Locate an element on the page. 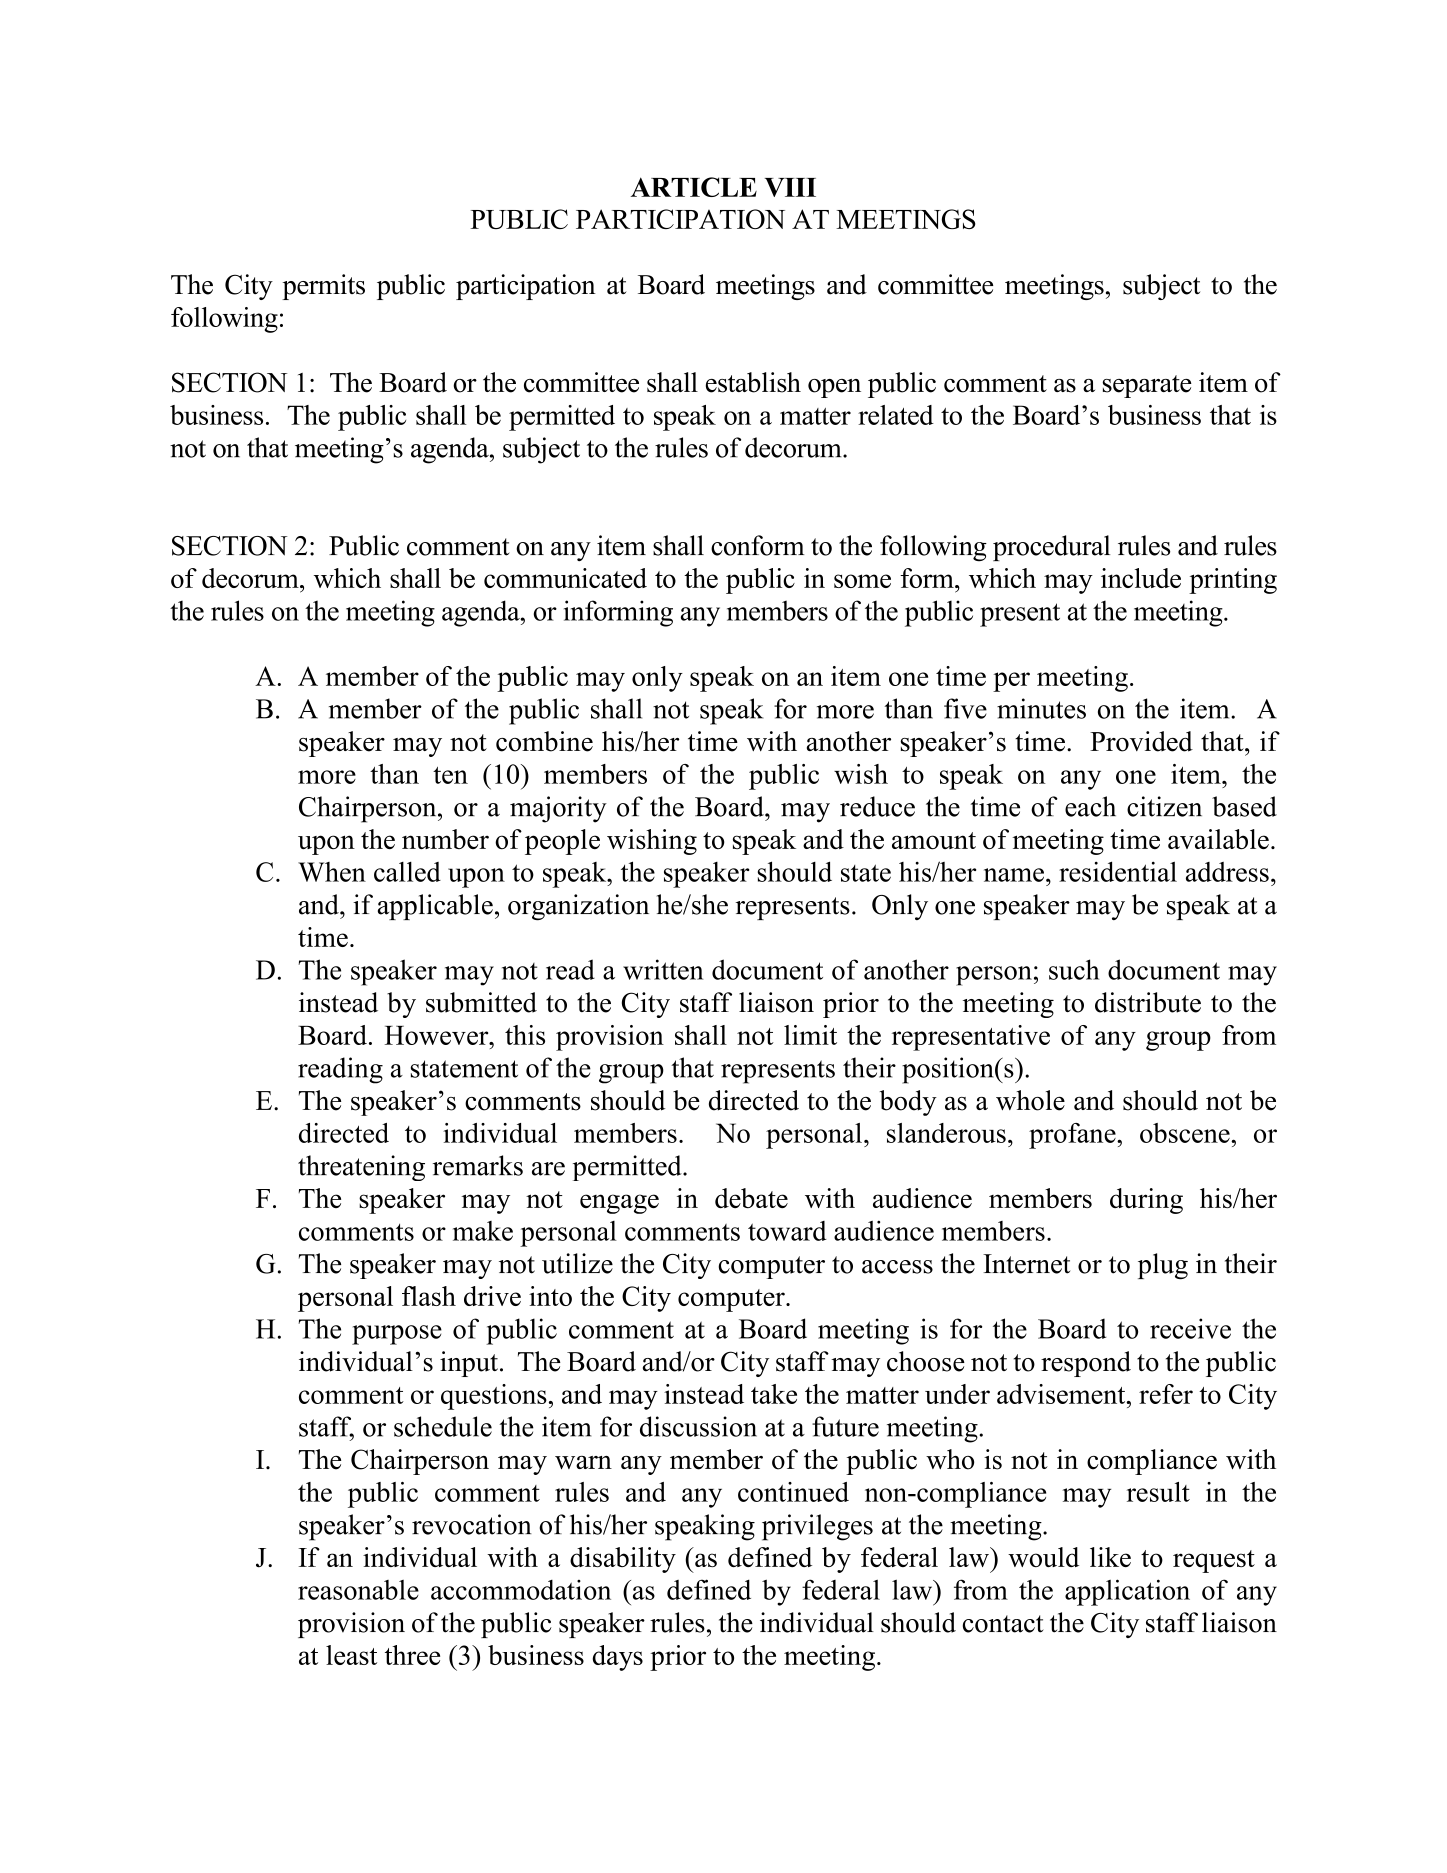 This document has width=1447, height=1873. separate is located at coordinates (1147, 386).
